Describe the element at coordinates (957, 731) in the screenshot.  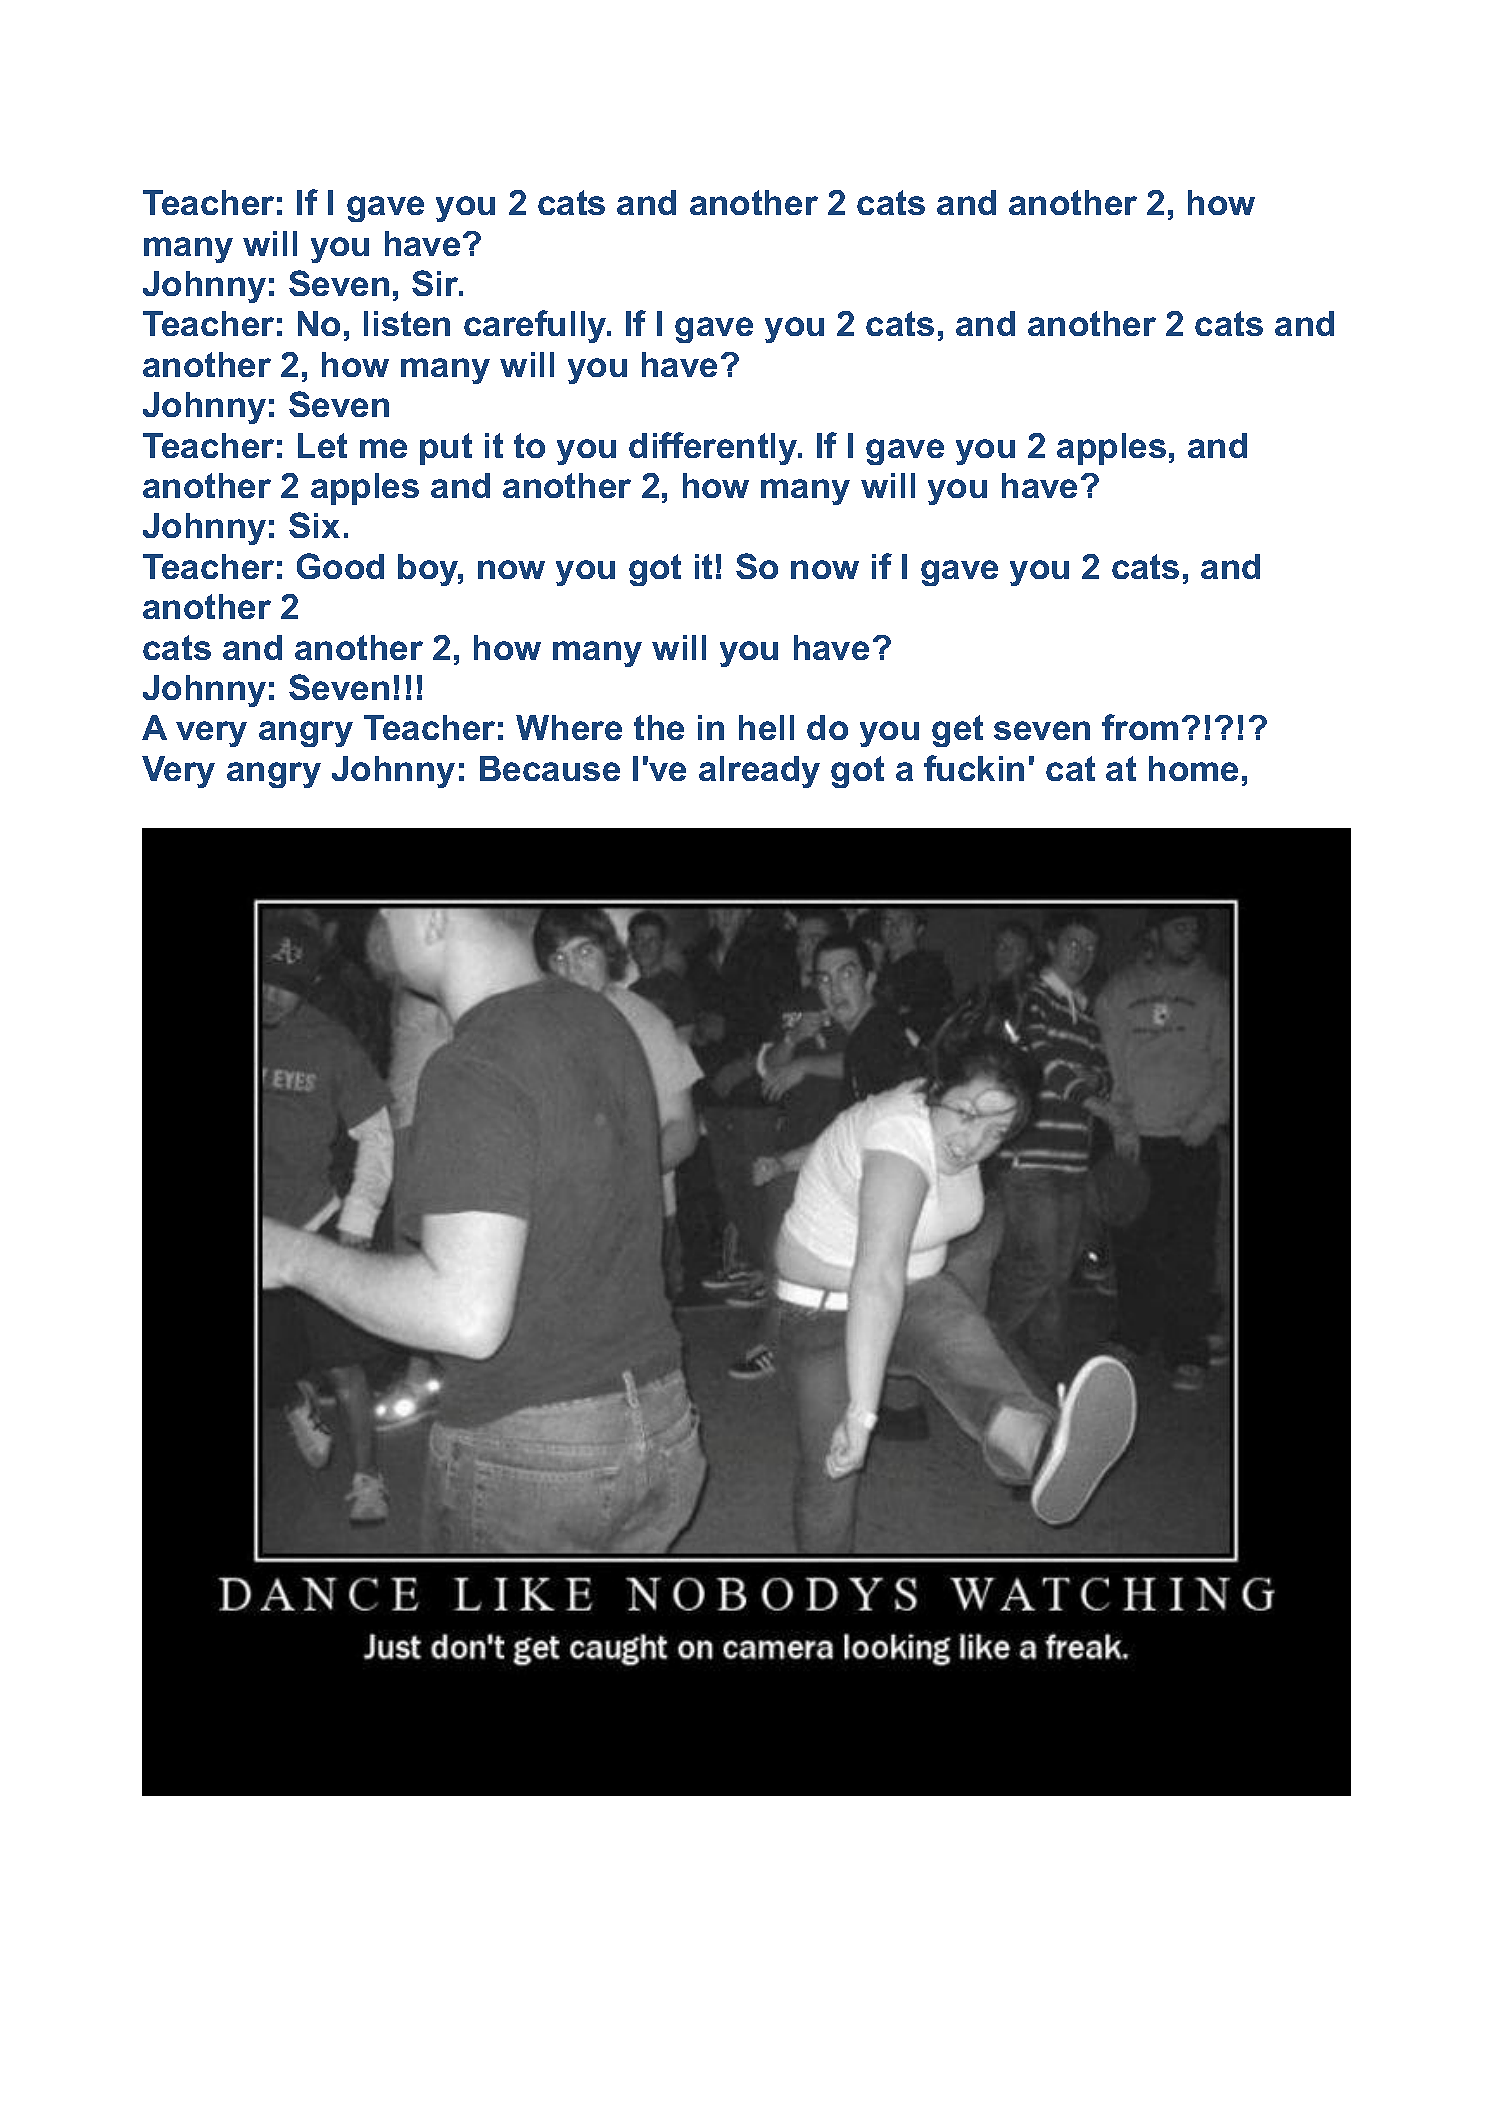
I see `get` at that location.
